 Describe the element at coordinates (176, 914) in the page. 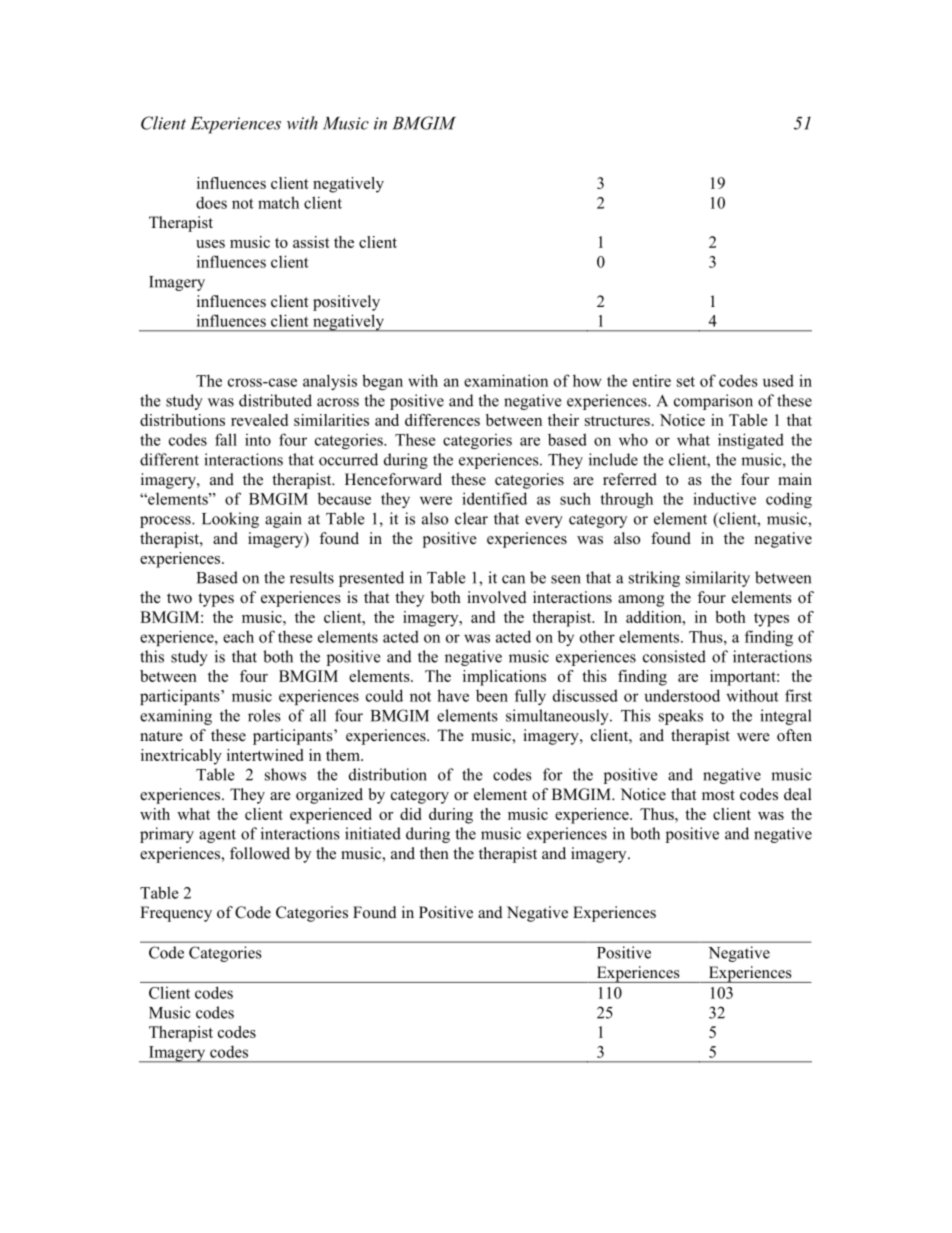

I see `Frequency` at that location.
